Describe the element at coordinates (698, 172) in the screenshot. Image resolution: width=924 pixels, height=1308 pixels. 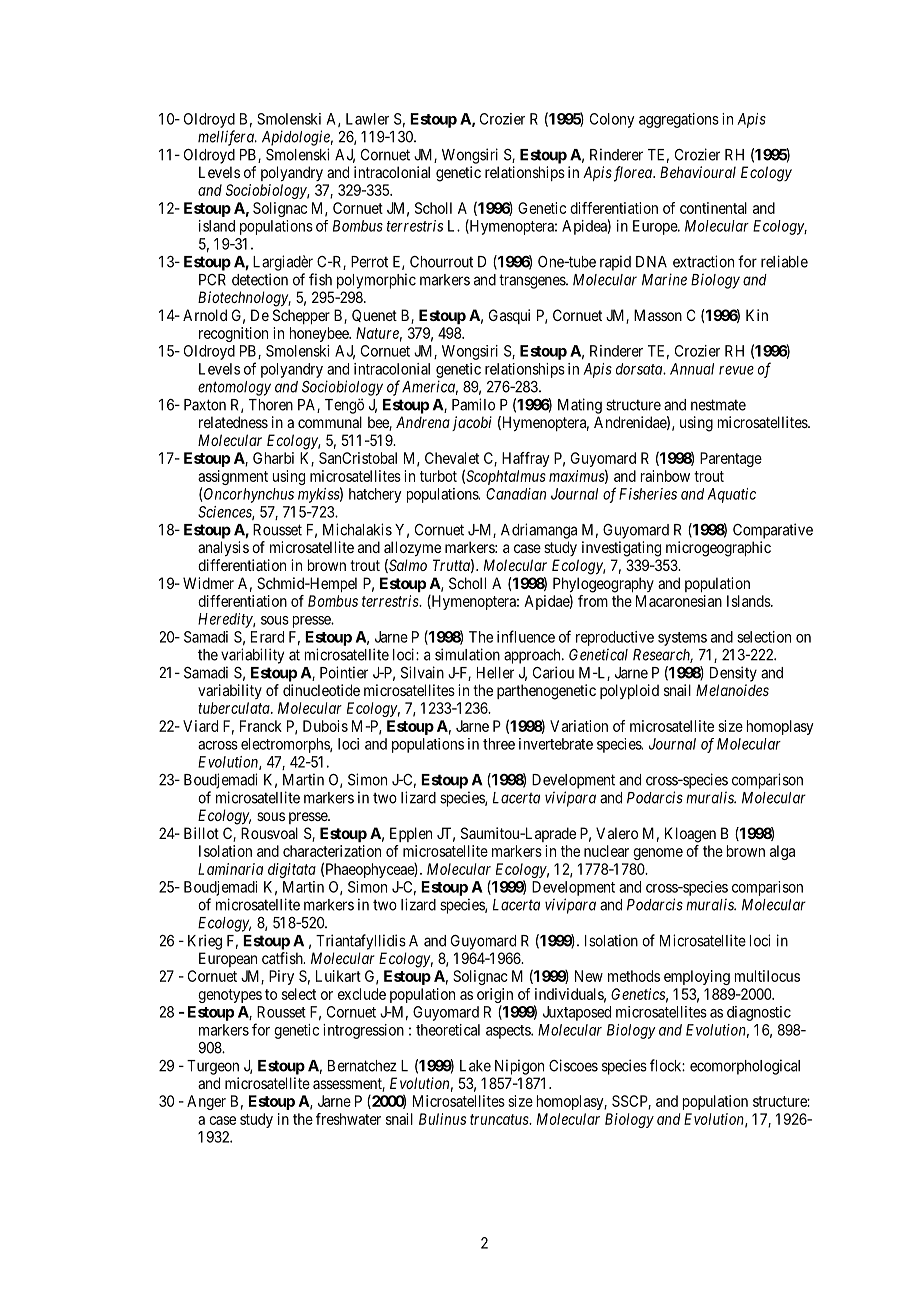
I see `Behavioural` at that location.
